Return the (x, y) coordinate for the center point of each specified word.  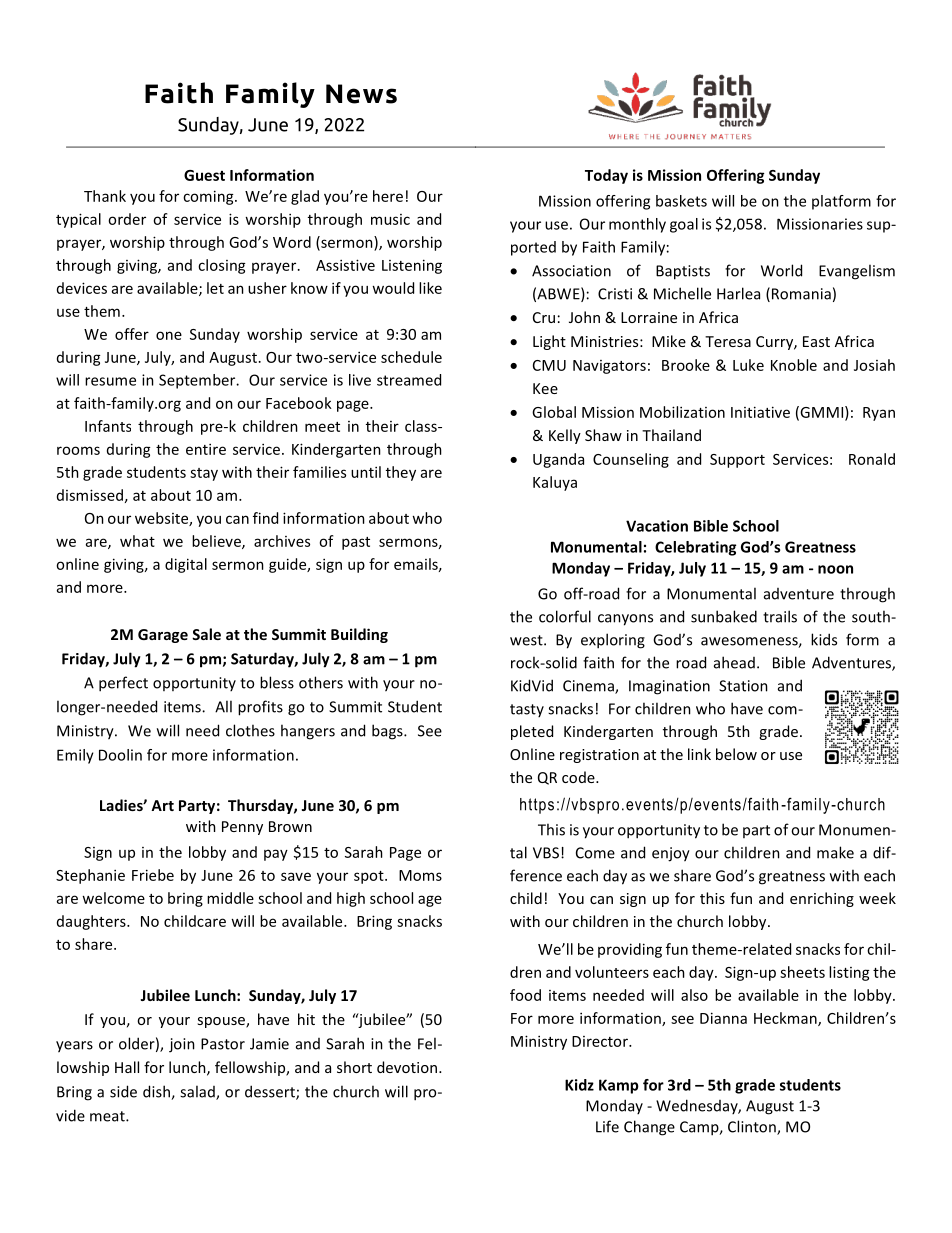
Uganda (558, 460)
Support (737, 461)
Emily (75, 756)
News (361, 94)
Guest (204, 175)
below (736, 754)
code (579, 777)
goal (684, 225)
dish (157, 1092)
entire (206, 449)
